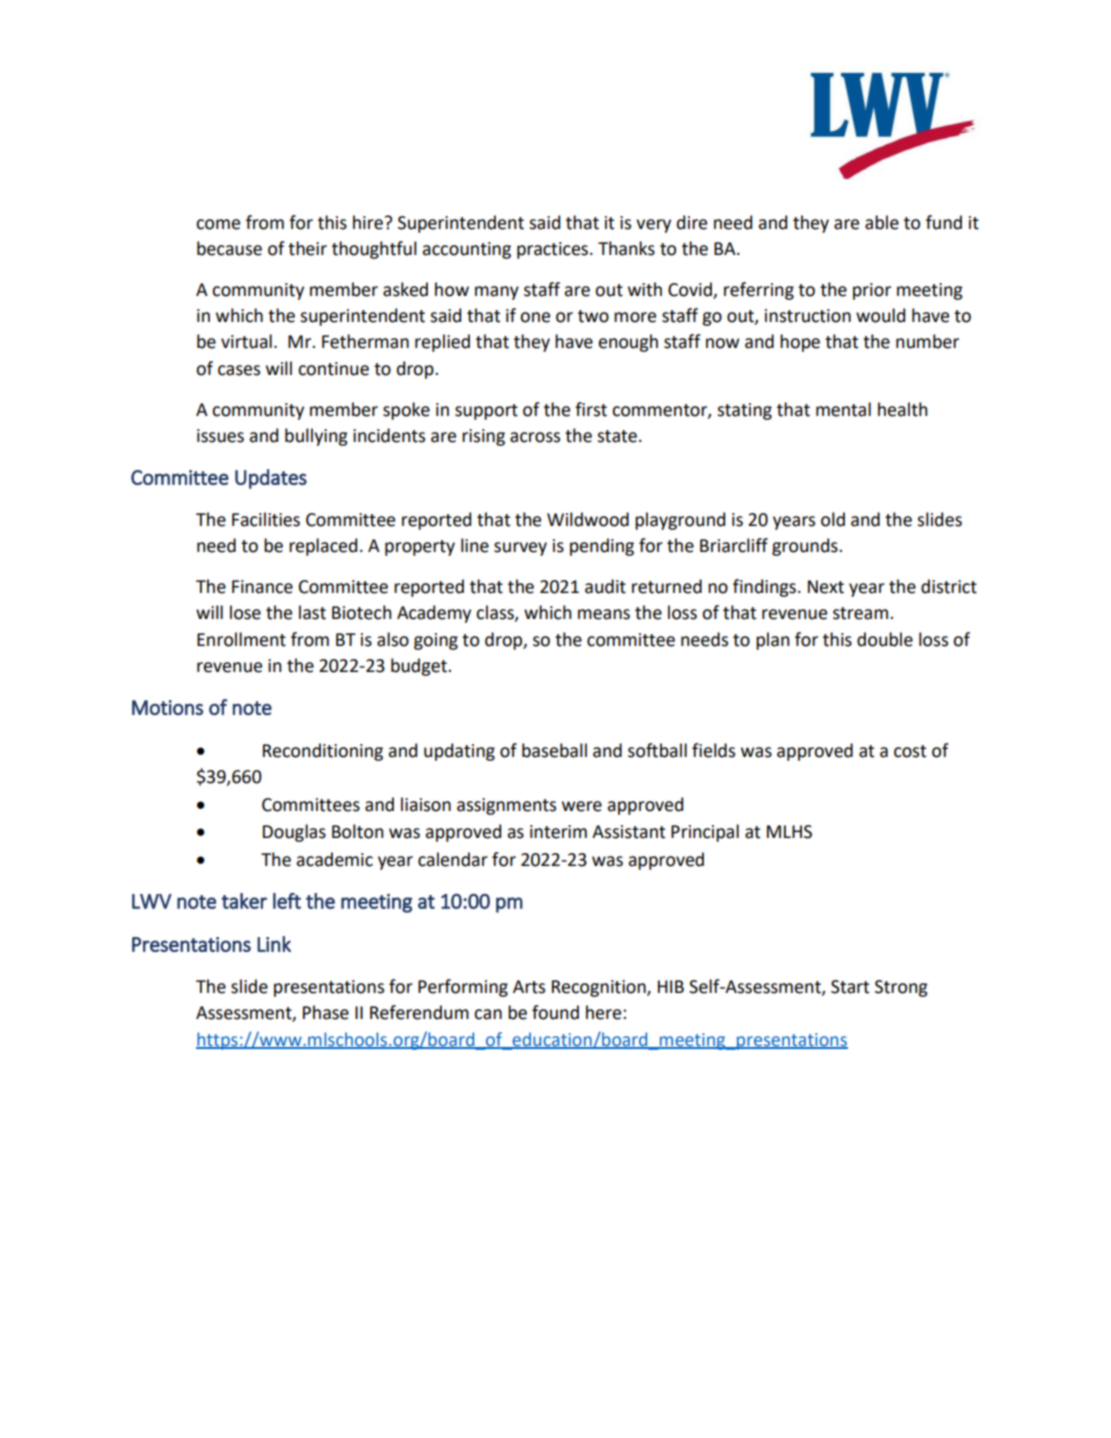  I want to click on old, so click(833, 519).
